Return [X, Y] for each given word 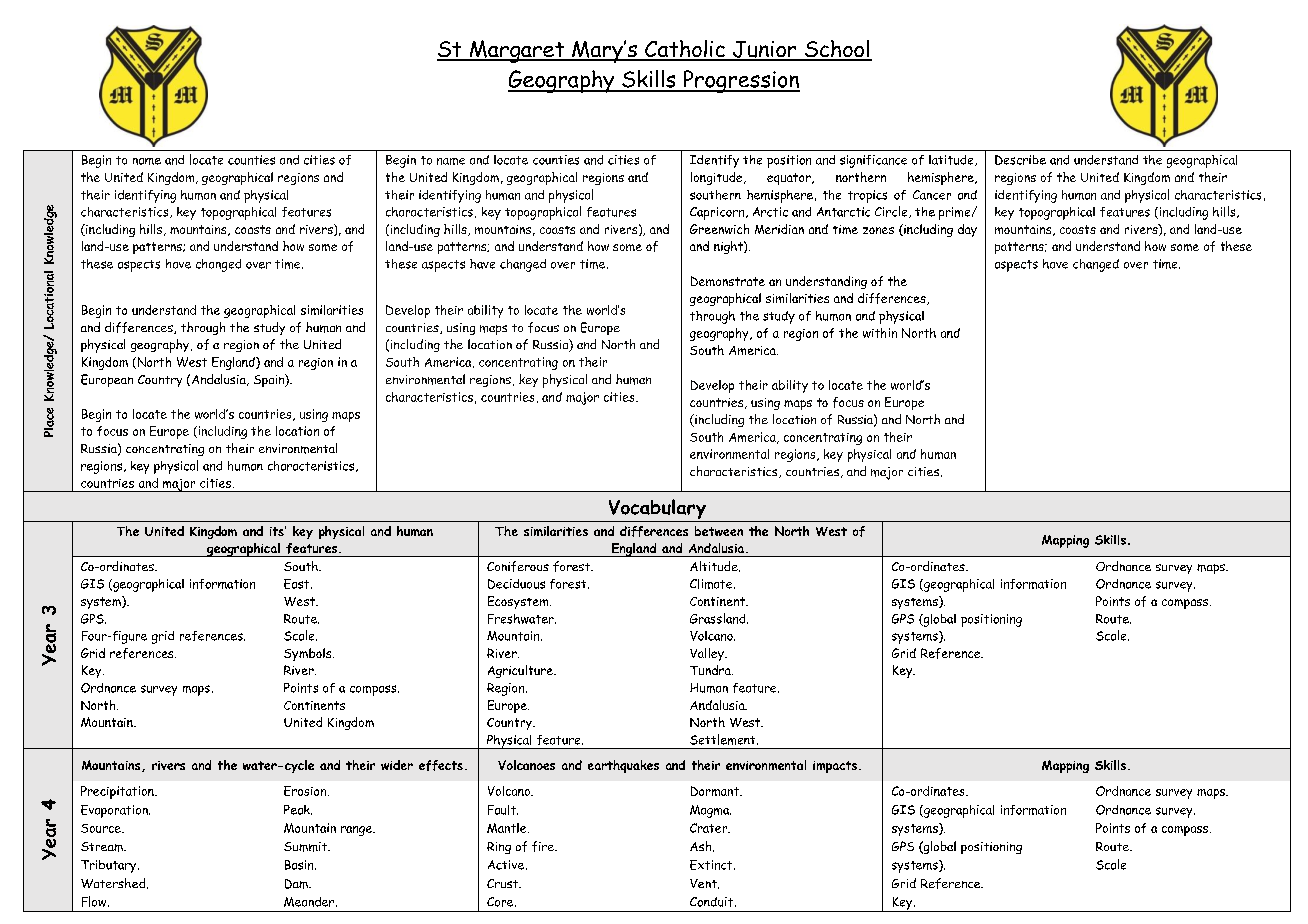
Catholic [685, 50]
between [719, 531]
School [837, 50]
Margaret [517, 51]
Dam [297, 884]
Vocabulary [657, 510]
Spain [270, 380]
